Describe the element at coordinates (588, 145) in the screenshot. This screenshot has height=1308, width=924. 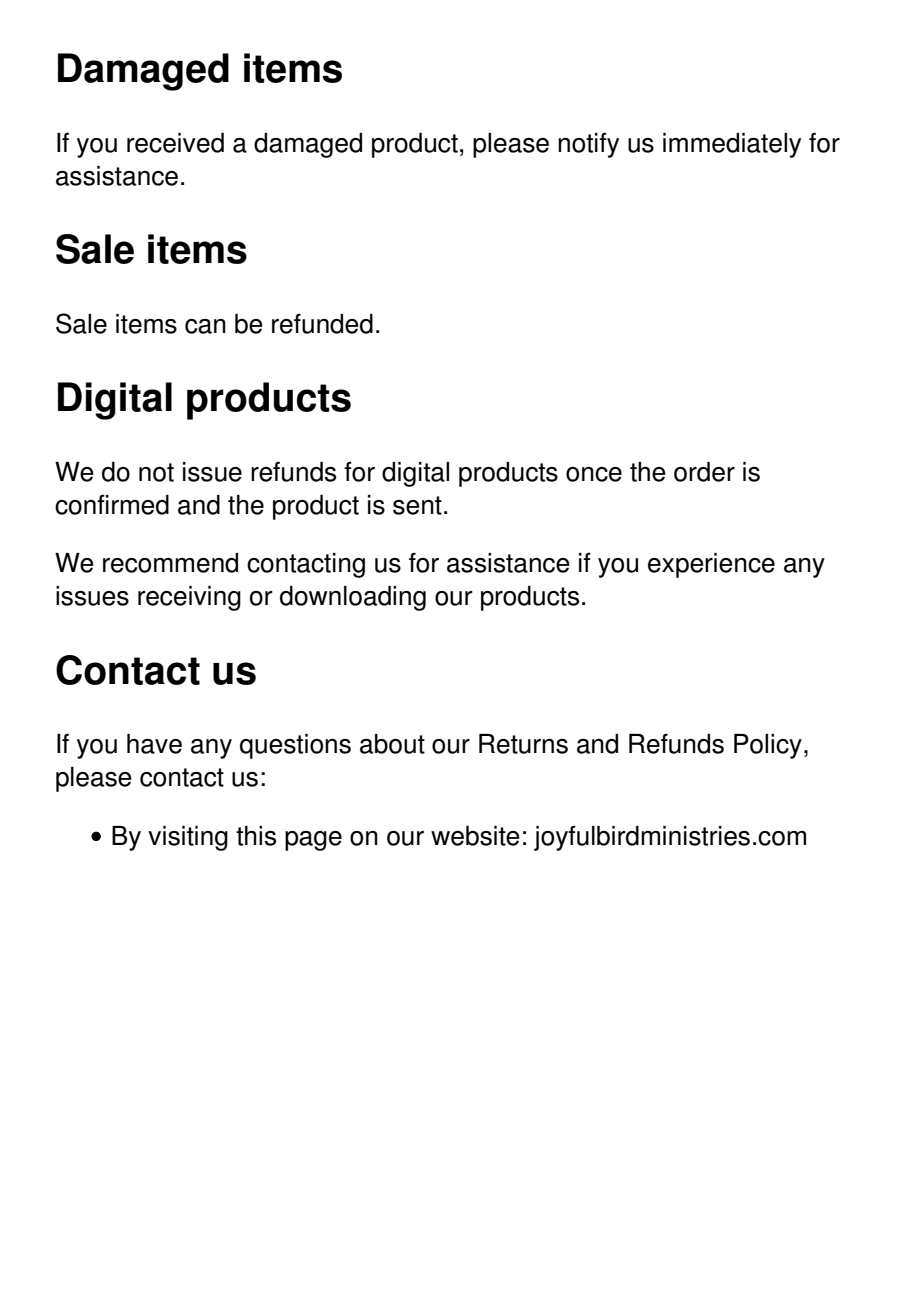
I see `notify` at that location.
